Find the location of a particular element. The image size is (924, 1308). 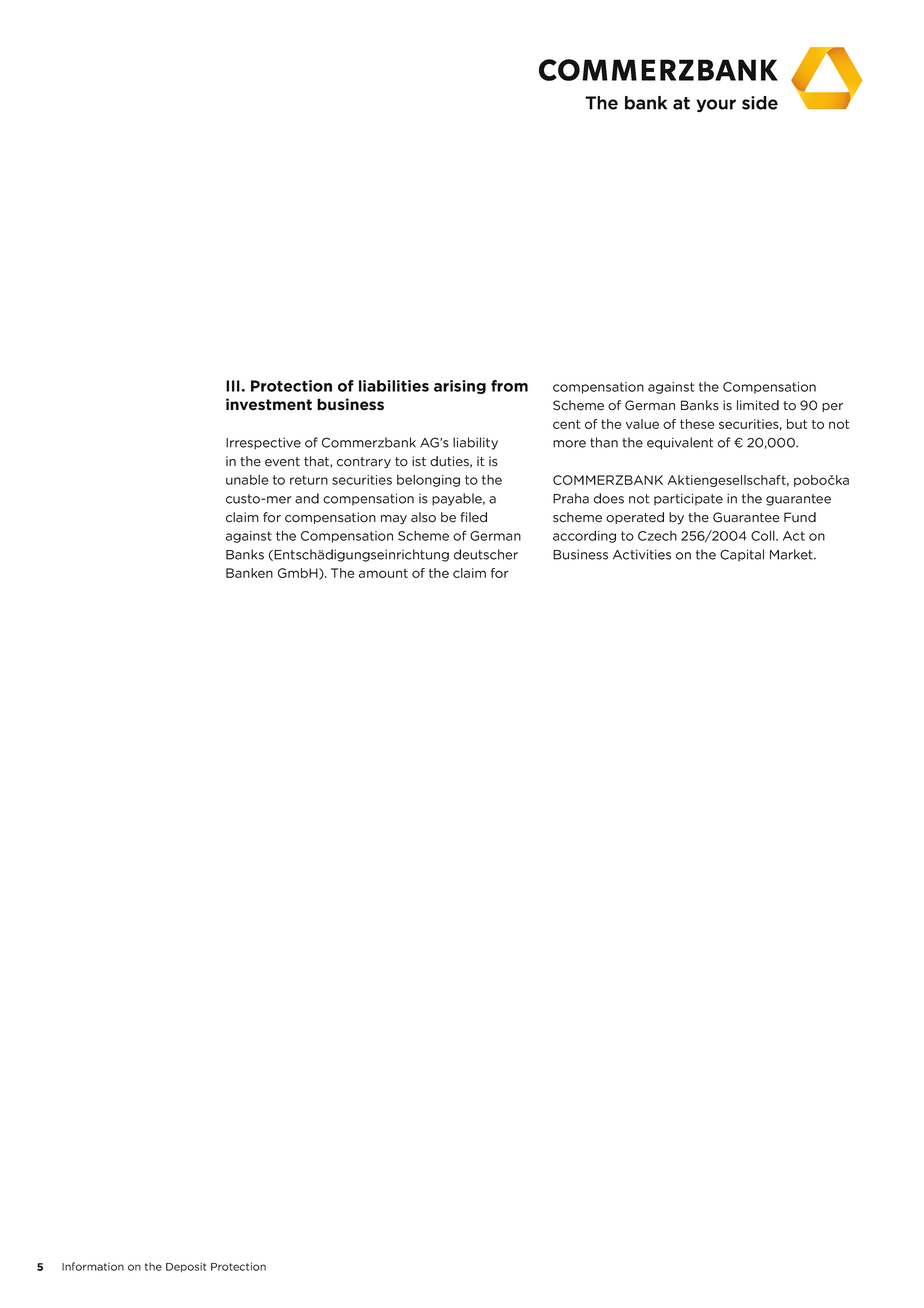

arising is located at coordinates (460, 387).
